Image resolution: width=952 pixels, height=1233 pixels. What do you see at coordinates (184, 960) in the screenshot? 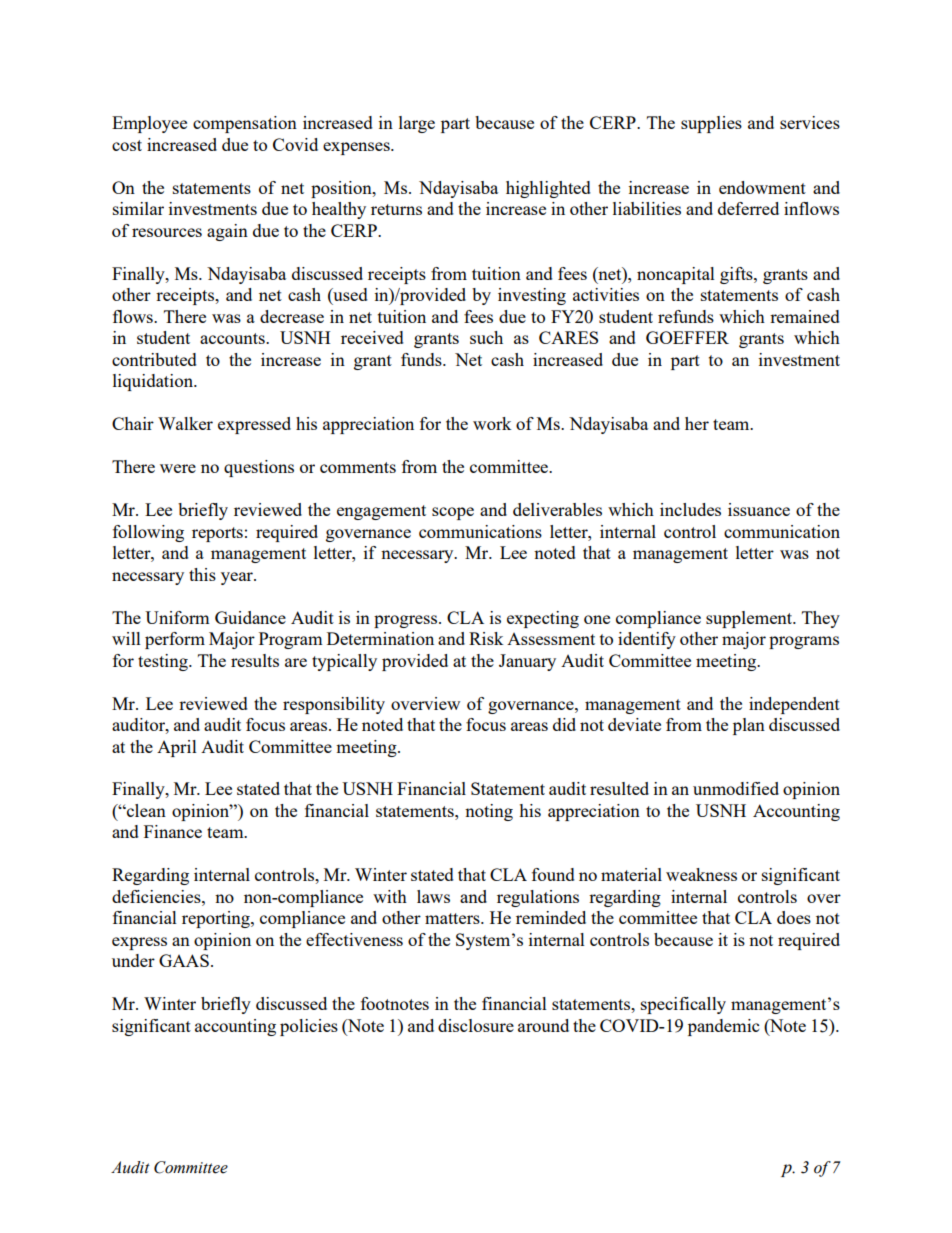
I see `GAAS` at bounding box center [184, 960].
